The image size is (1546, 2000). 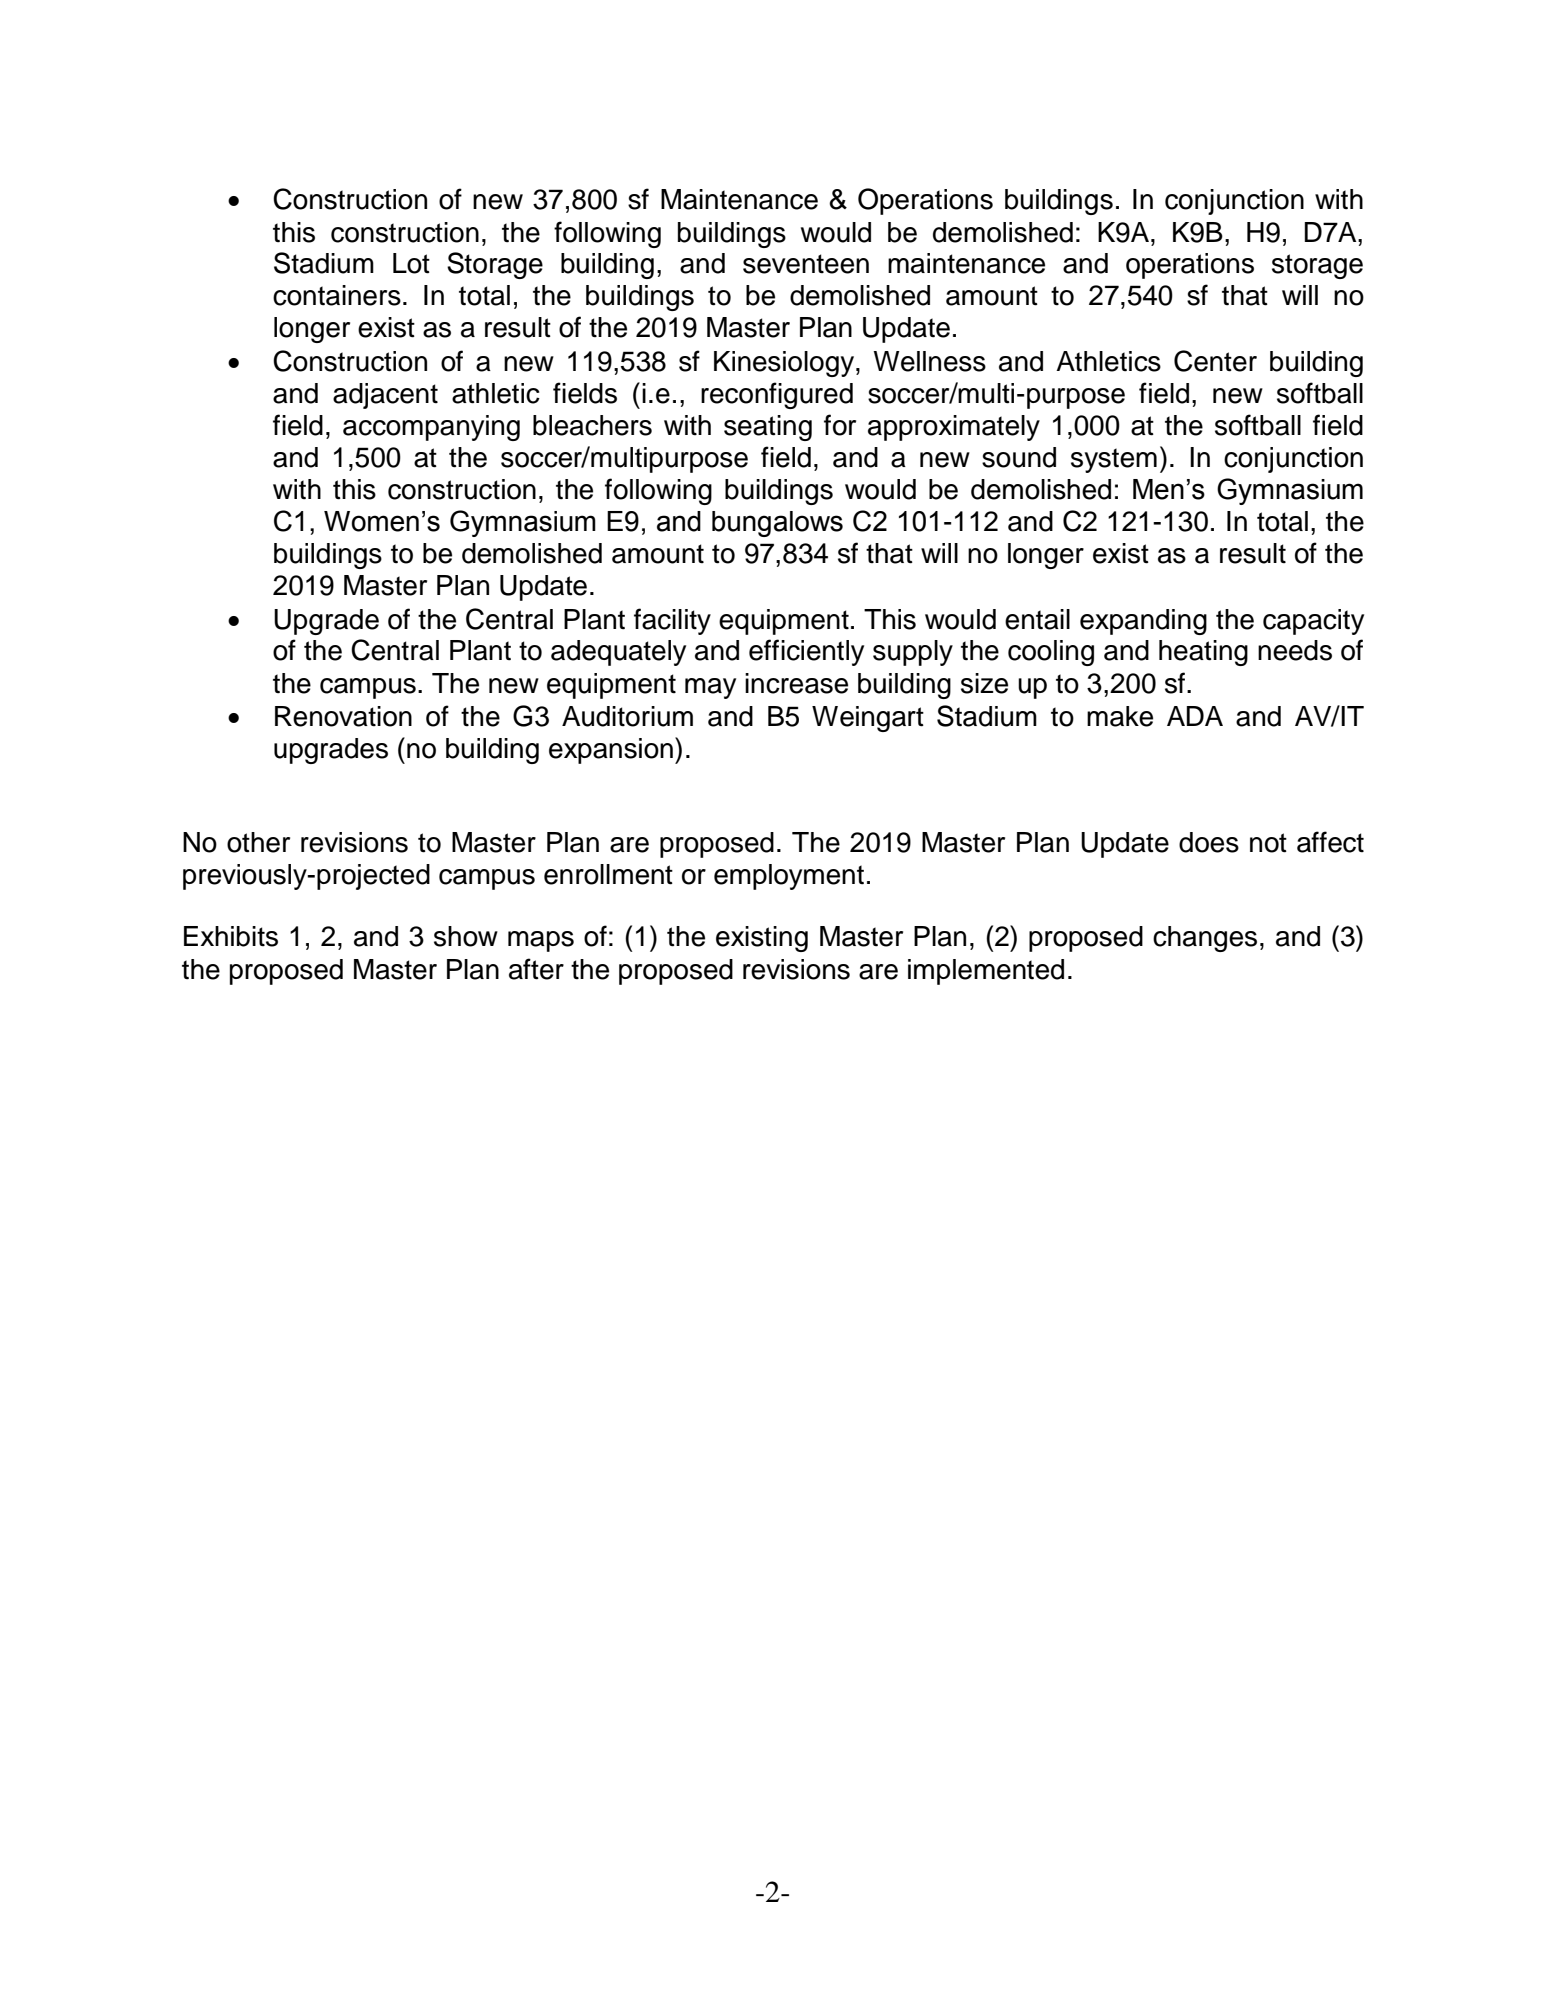 I want to click on Center, so click(x=1215, y=361).
